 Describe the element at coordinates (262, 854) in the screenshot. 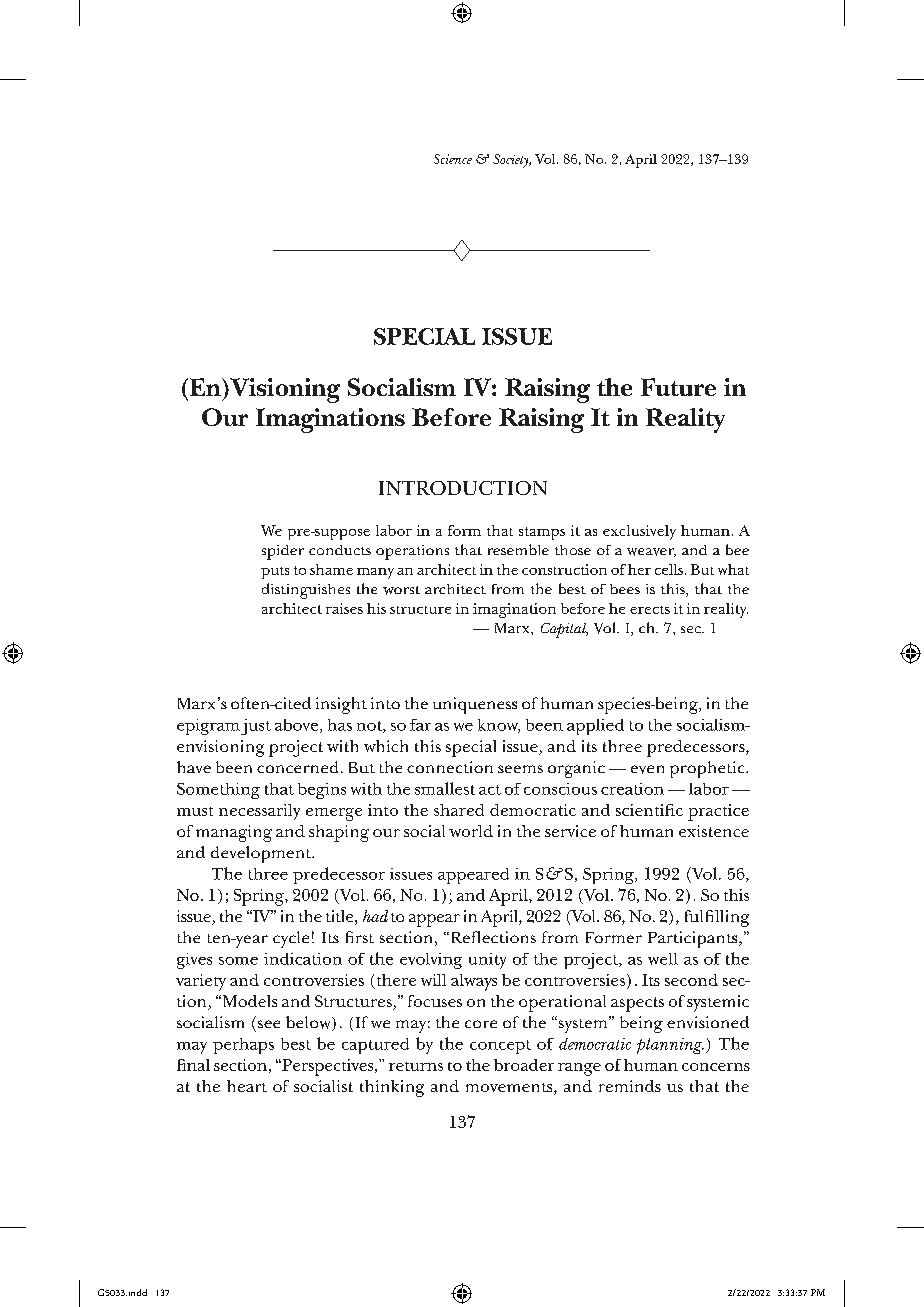

I see `development` at that location.
